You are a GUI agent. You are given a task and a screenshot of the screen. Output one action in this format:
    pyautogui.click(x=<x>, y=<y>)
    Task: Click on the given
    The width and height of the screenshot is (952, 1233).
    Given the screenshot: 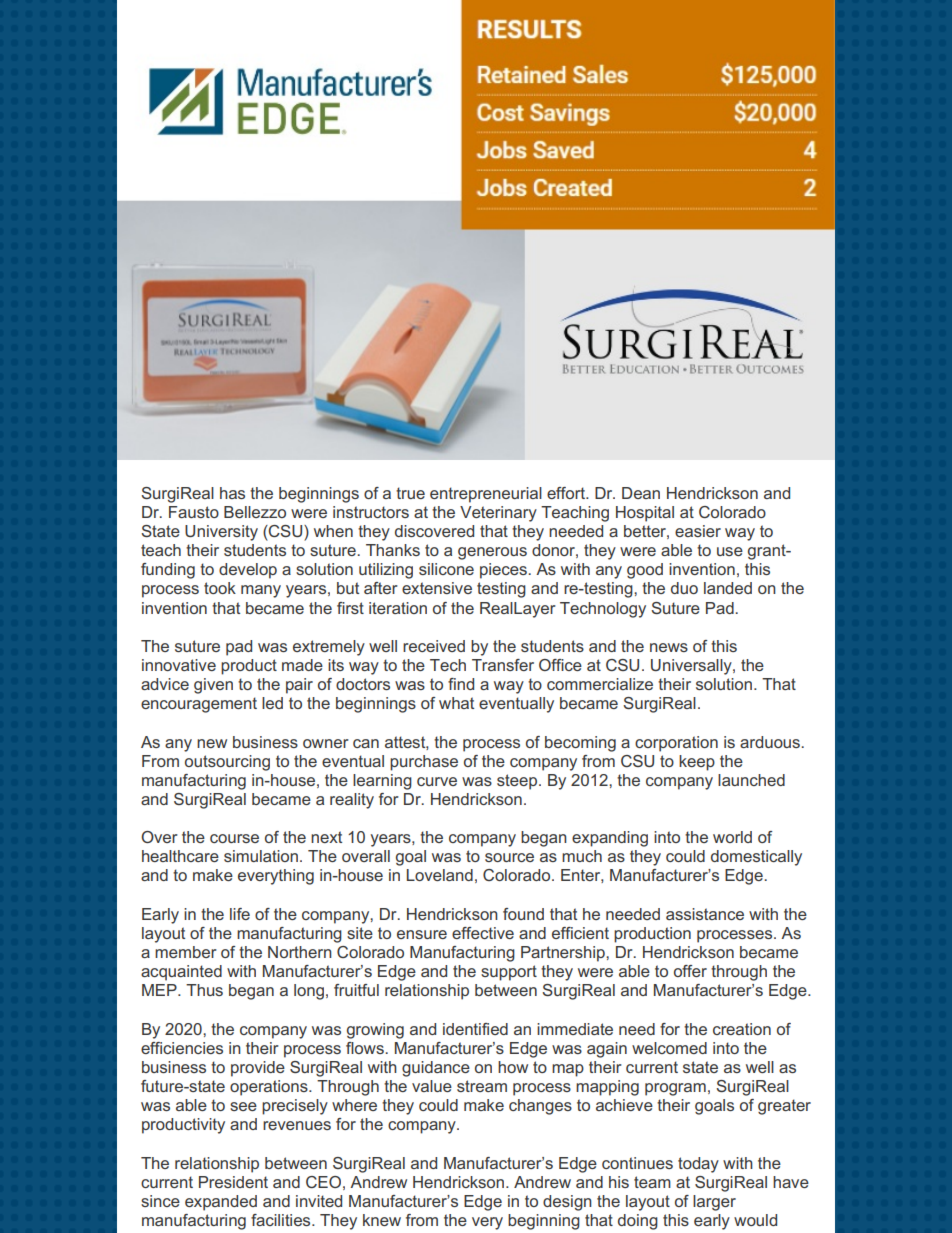 What is the action you would take?
    pyautogui.click(x=213, y=686)
